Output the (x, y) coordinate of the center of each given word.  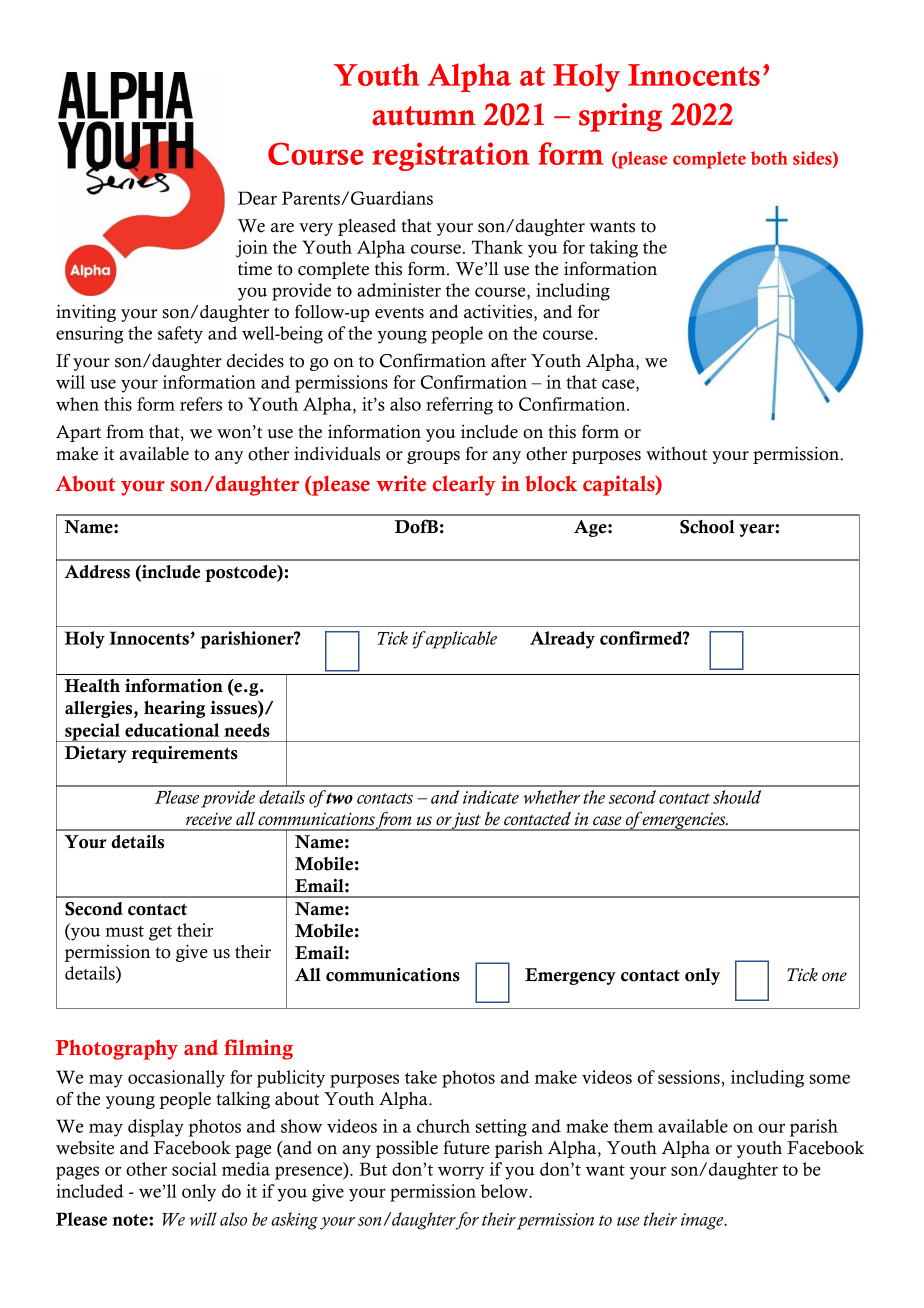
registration (450, 156)
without (676, 454)
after (508, 360)
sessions (689, 1077)
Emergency (570, 976)
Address (97, 572)
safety (180, 335)
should (737, 797)
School (707, 527)
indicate (491, 797)
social (194, 1169)
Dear (257, 198)
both (769, 158)
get (160, 933)
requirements (184, 754)
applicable (460, 640)
